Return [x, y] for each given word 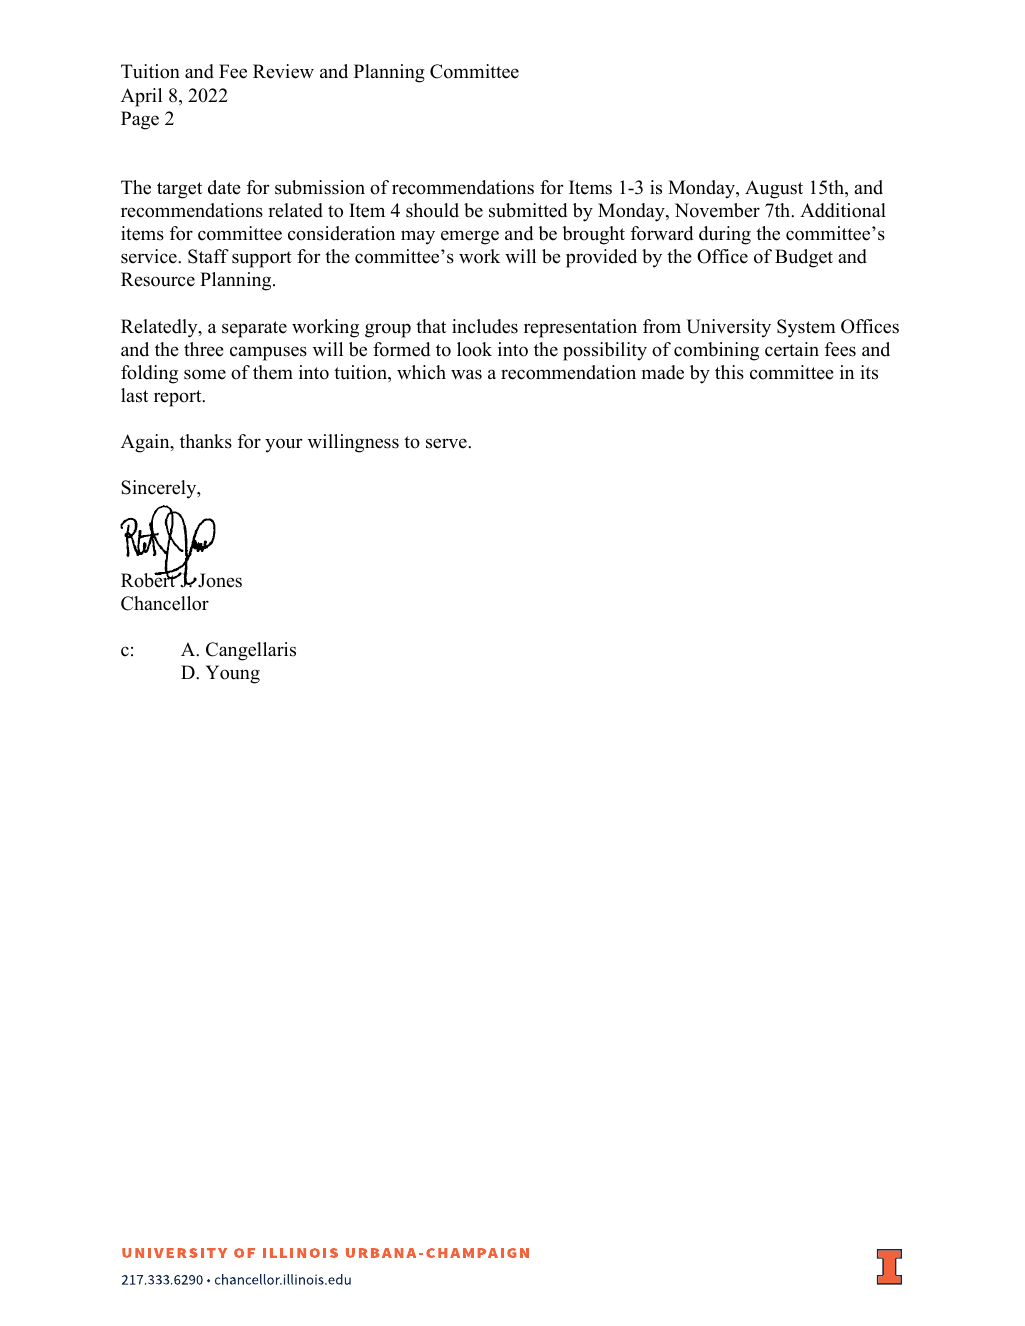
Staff [208, 256]
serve [447, 443]
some [205, 374]
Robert [149, 579]
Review [283, 71]
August [774, 189]
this [729, 372]
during [725, 235]
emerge [470, 237]
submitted [528, 210]
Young [233, 674]
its [869, 372]
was [466, 374]
